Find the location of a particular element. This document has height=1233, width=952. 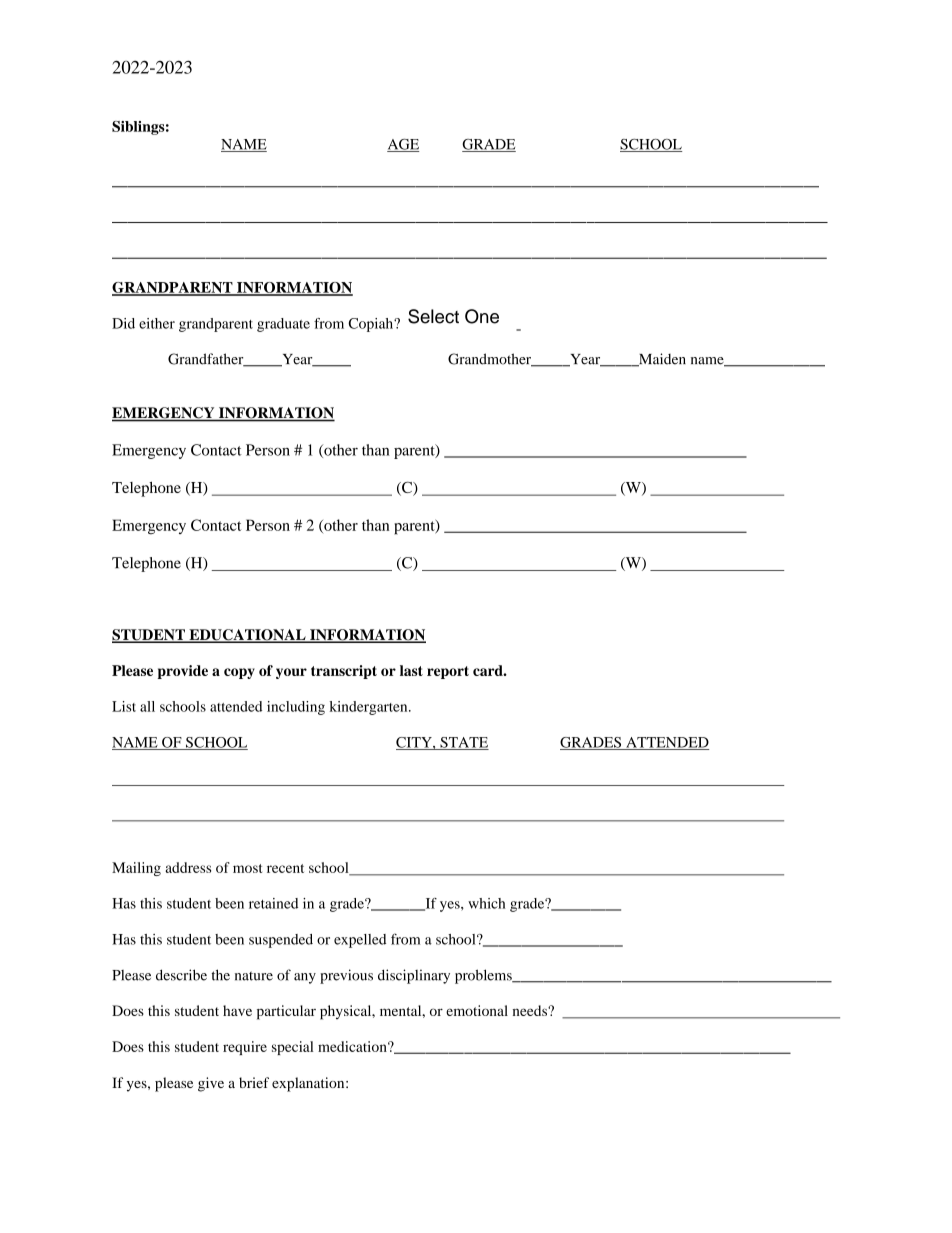

which is located at coordinates (486, 903).
